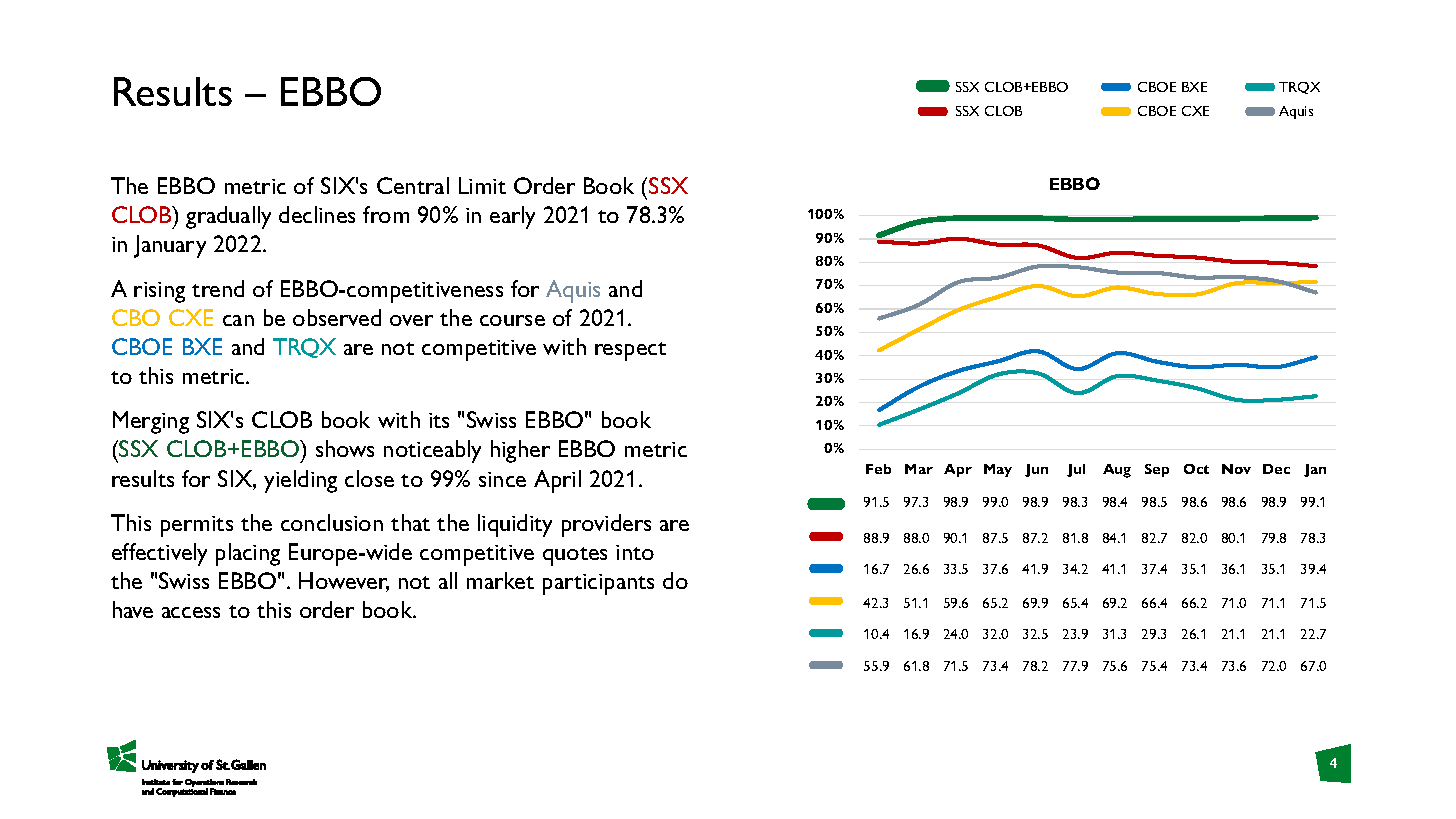  I want to click on into, so click(635, 552).
